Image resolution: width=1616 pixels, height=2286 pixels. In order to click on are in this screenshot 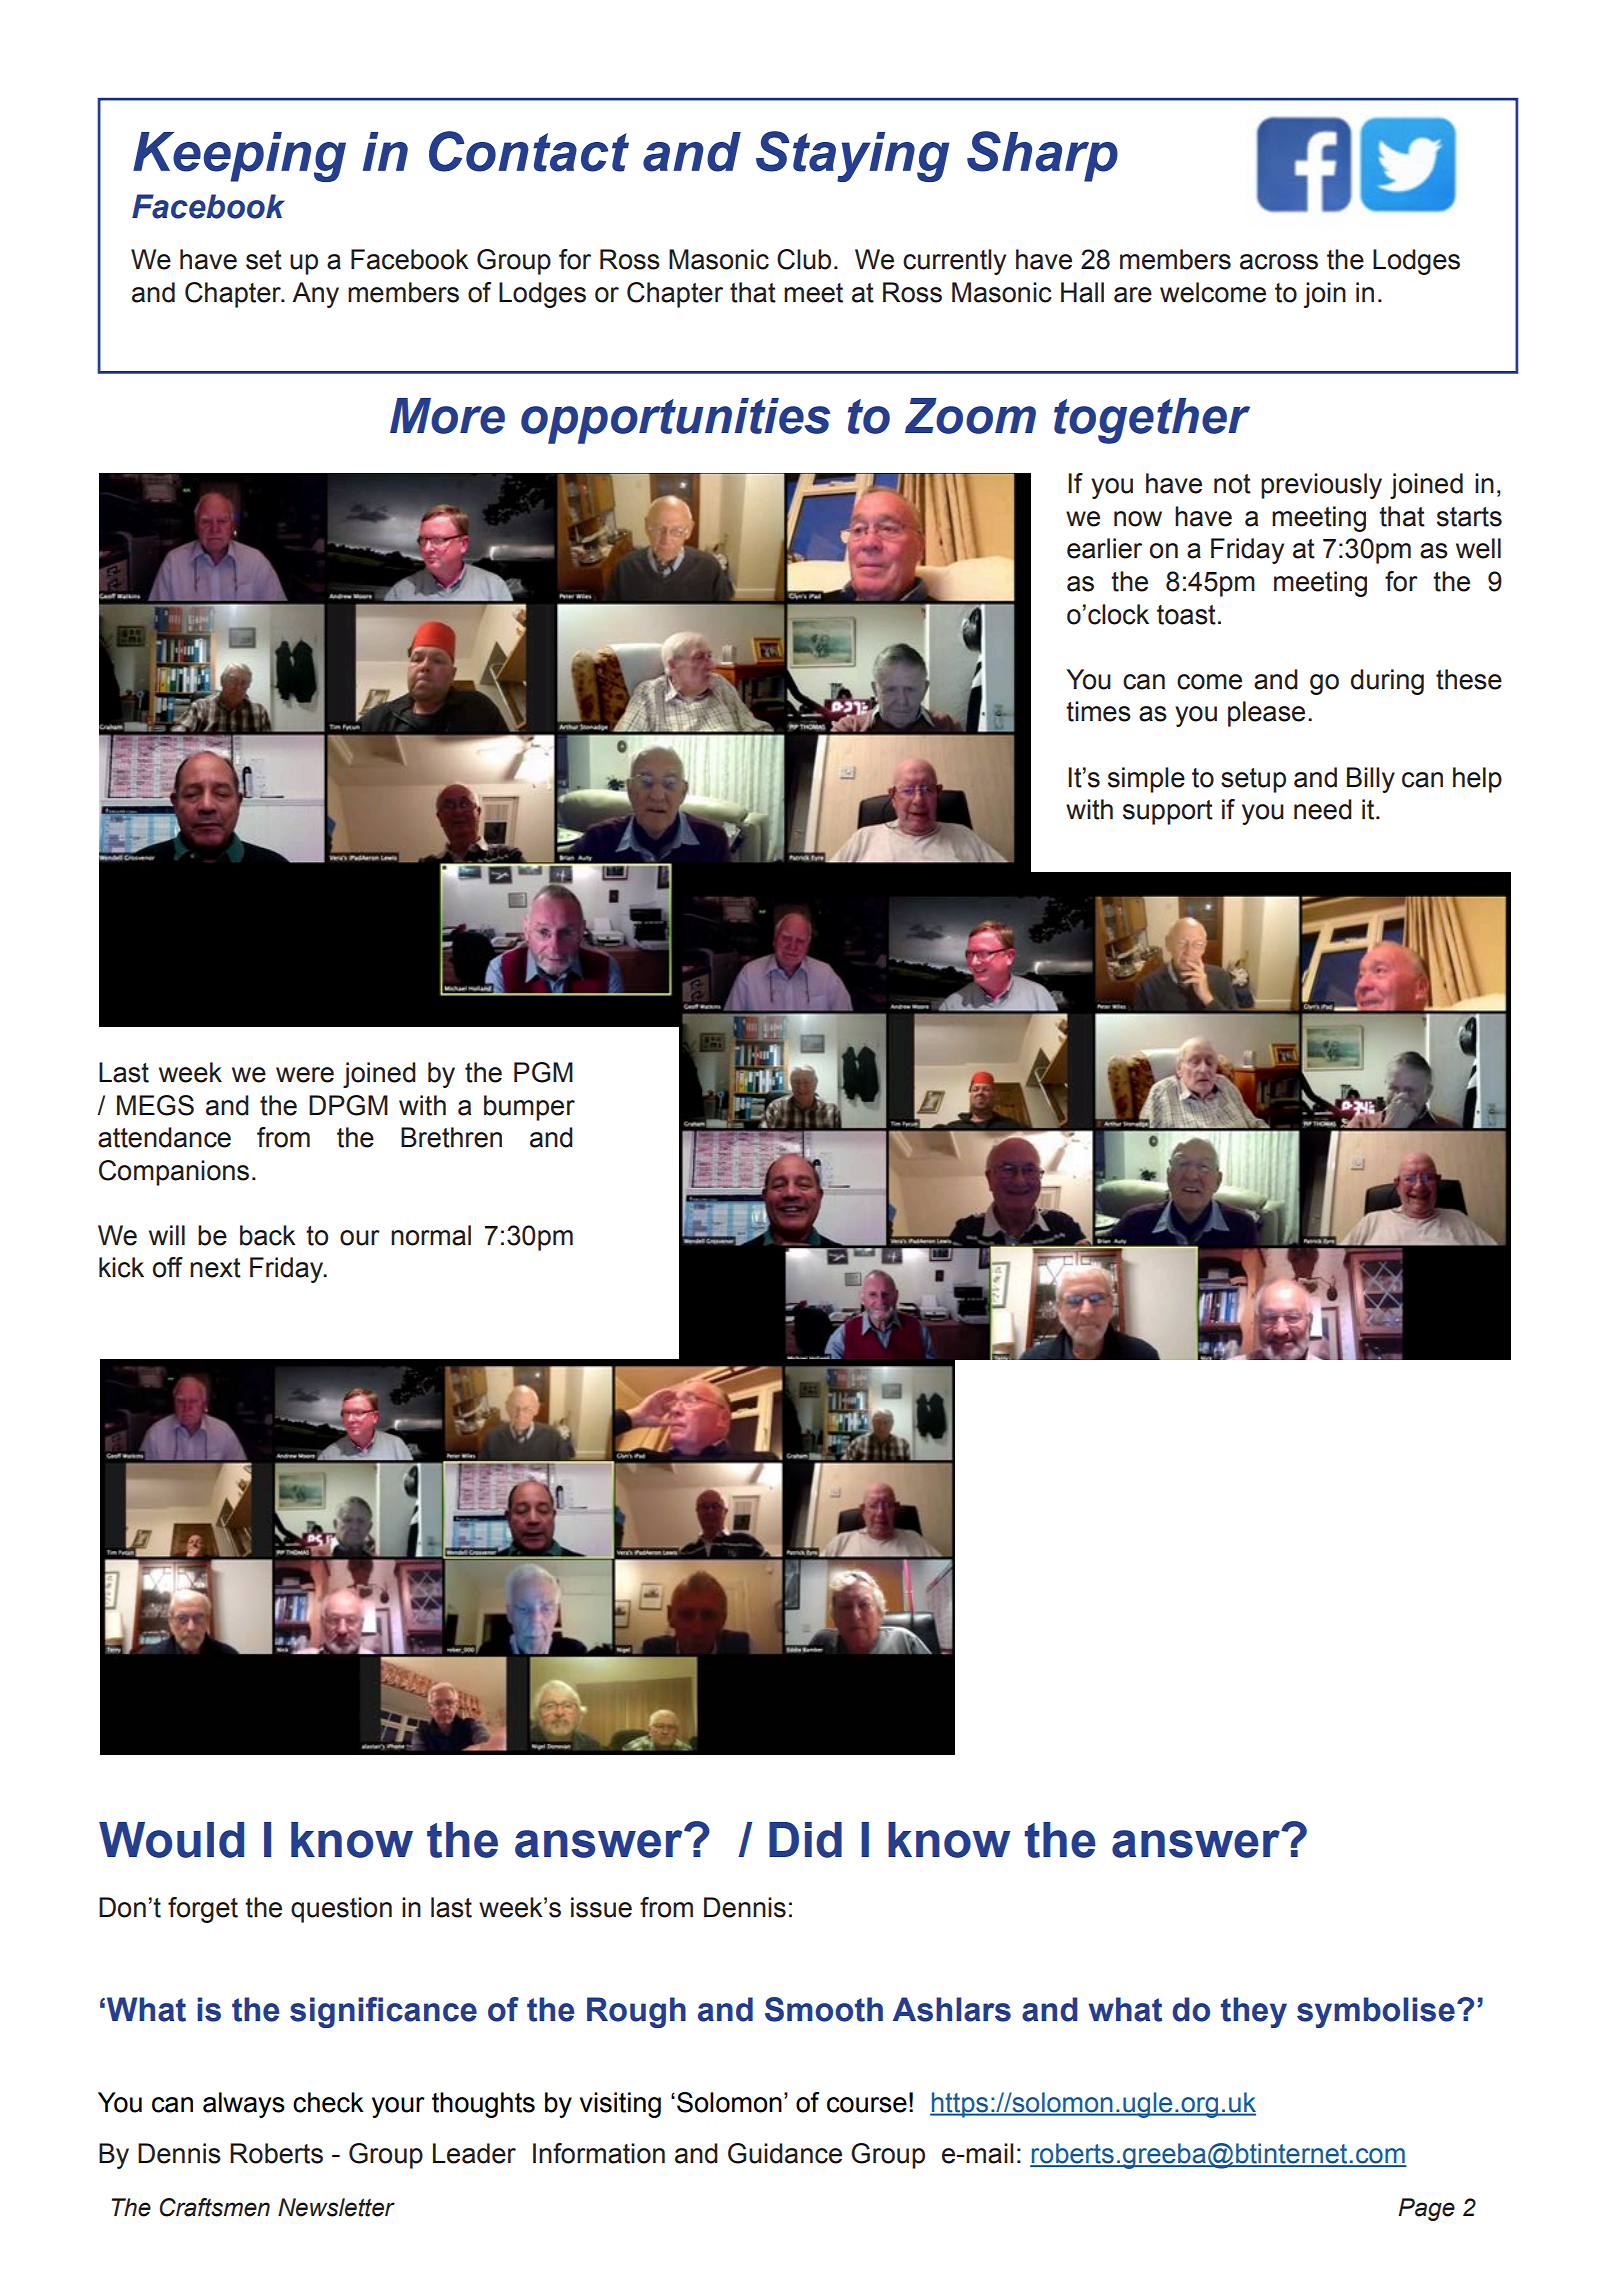, I will do `click(1133, 295)`.
